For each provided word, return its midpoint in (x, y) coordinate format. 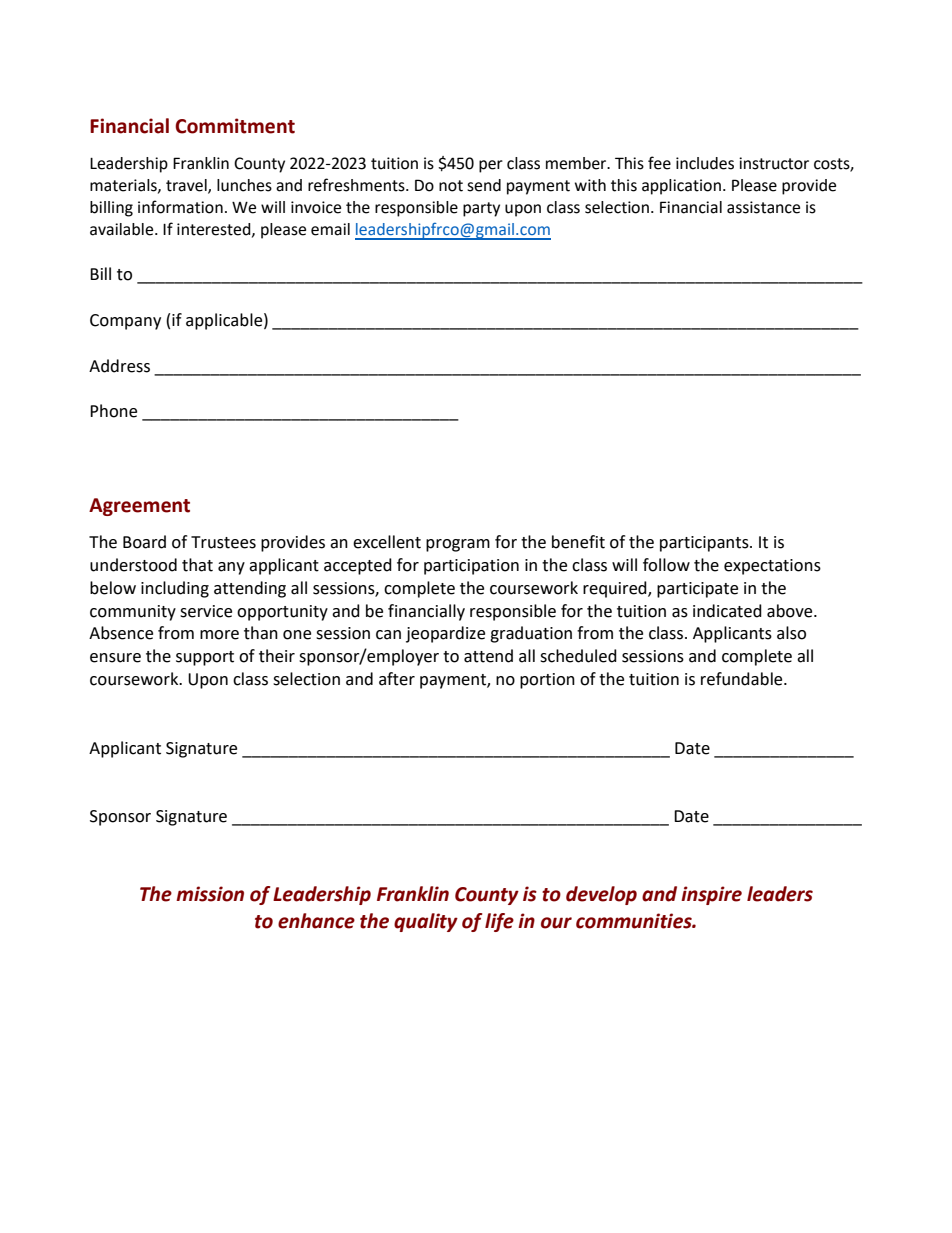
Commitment (235, 126)
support (205, 658)
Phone (113, 411)
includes (705, 163)
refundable (743, 679)
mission (210, 894)
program (458, 545)
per (491, 166)
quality (426, 922)
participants (705, 544)
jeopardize (445, 634)
